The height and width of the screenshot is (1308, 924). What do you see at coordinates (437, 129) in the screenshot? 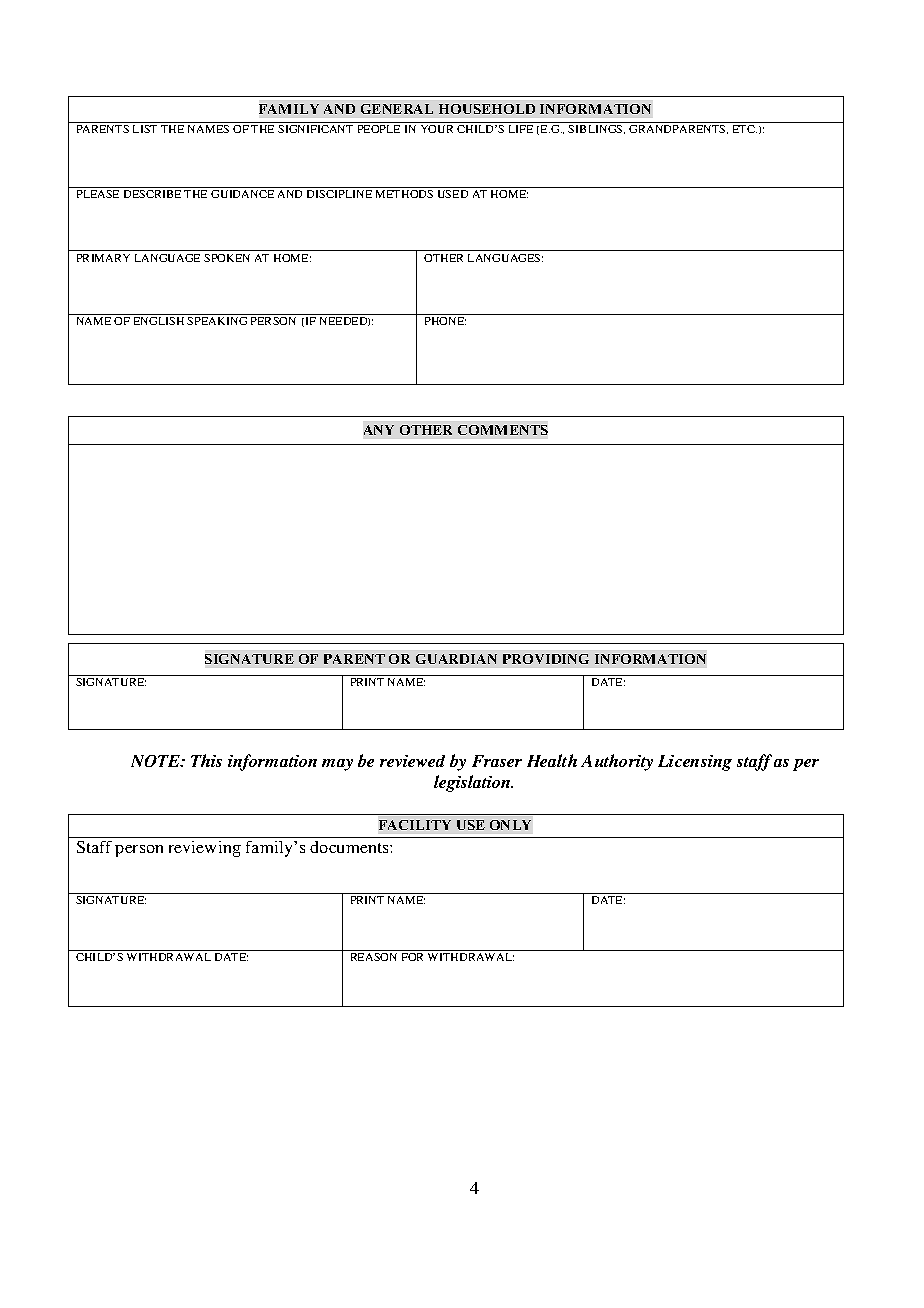
I see `YOUR` at bounding box center [437, 129].
